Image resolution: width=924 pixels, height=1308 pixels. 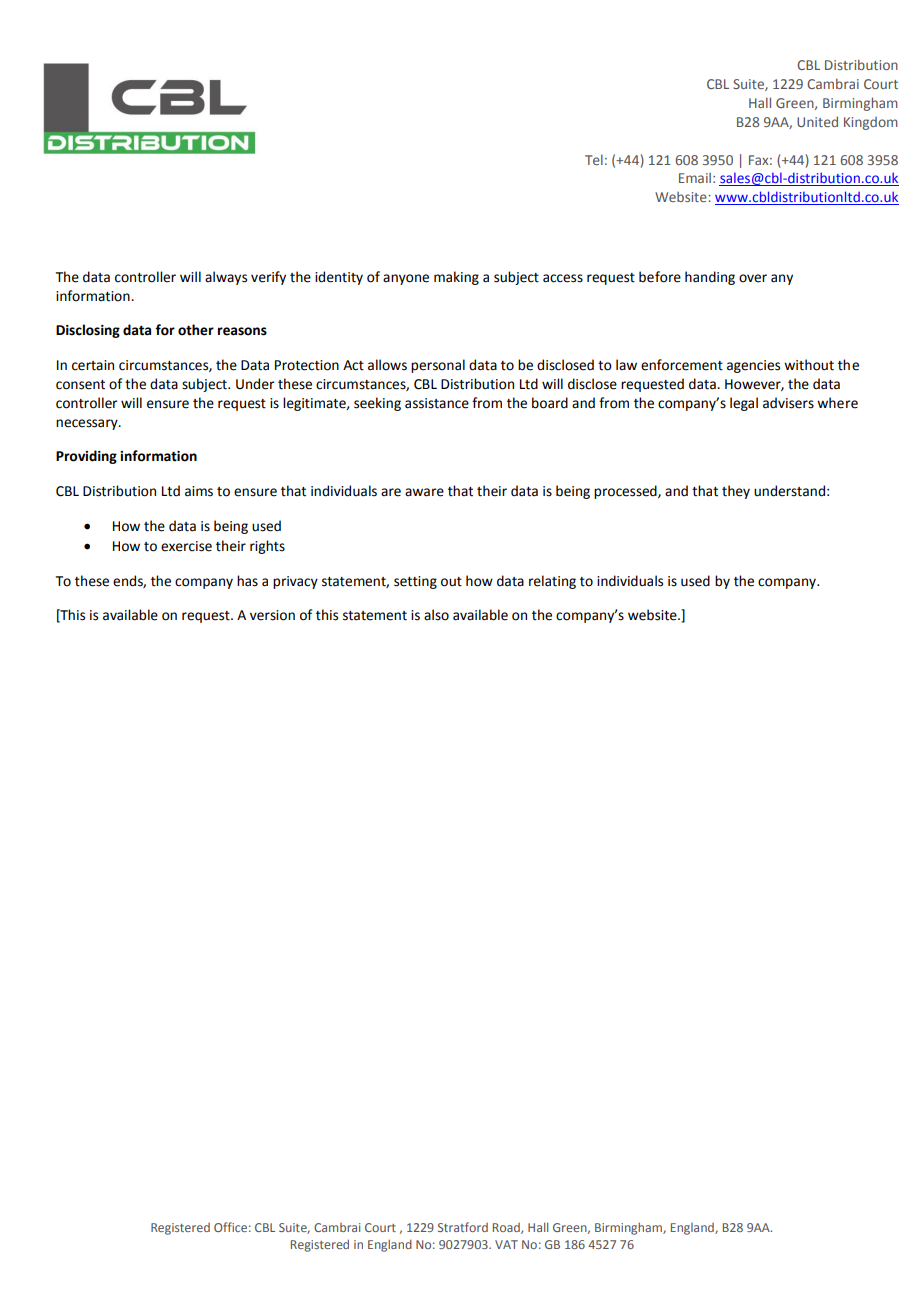 I want to click on setting, so click(x=415, y=582).
